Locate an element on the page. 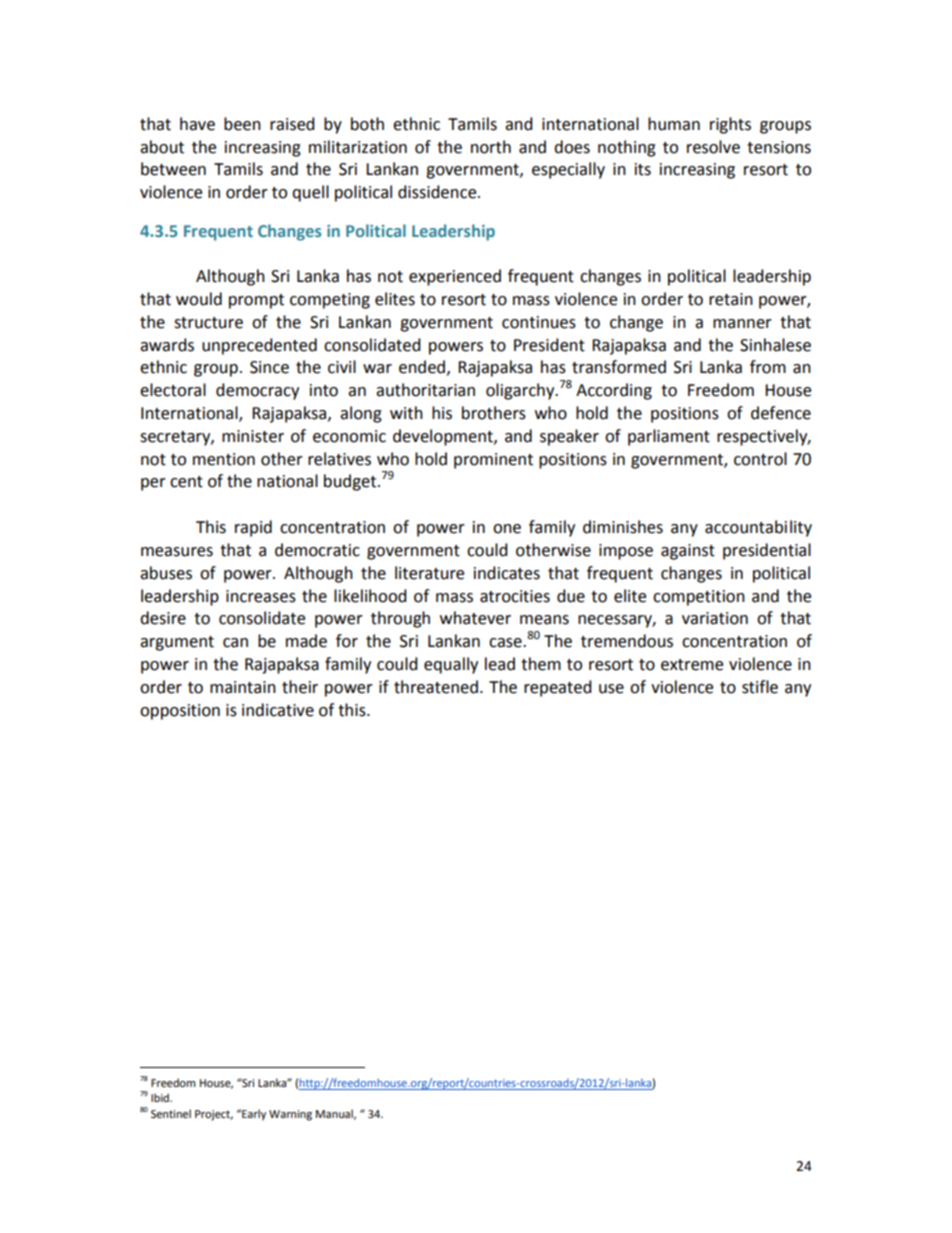 The image size is (952, 1233). resolve is located at coordinates (713, 147).
